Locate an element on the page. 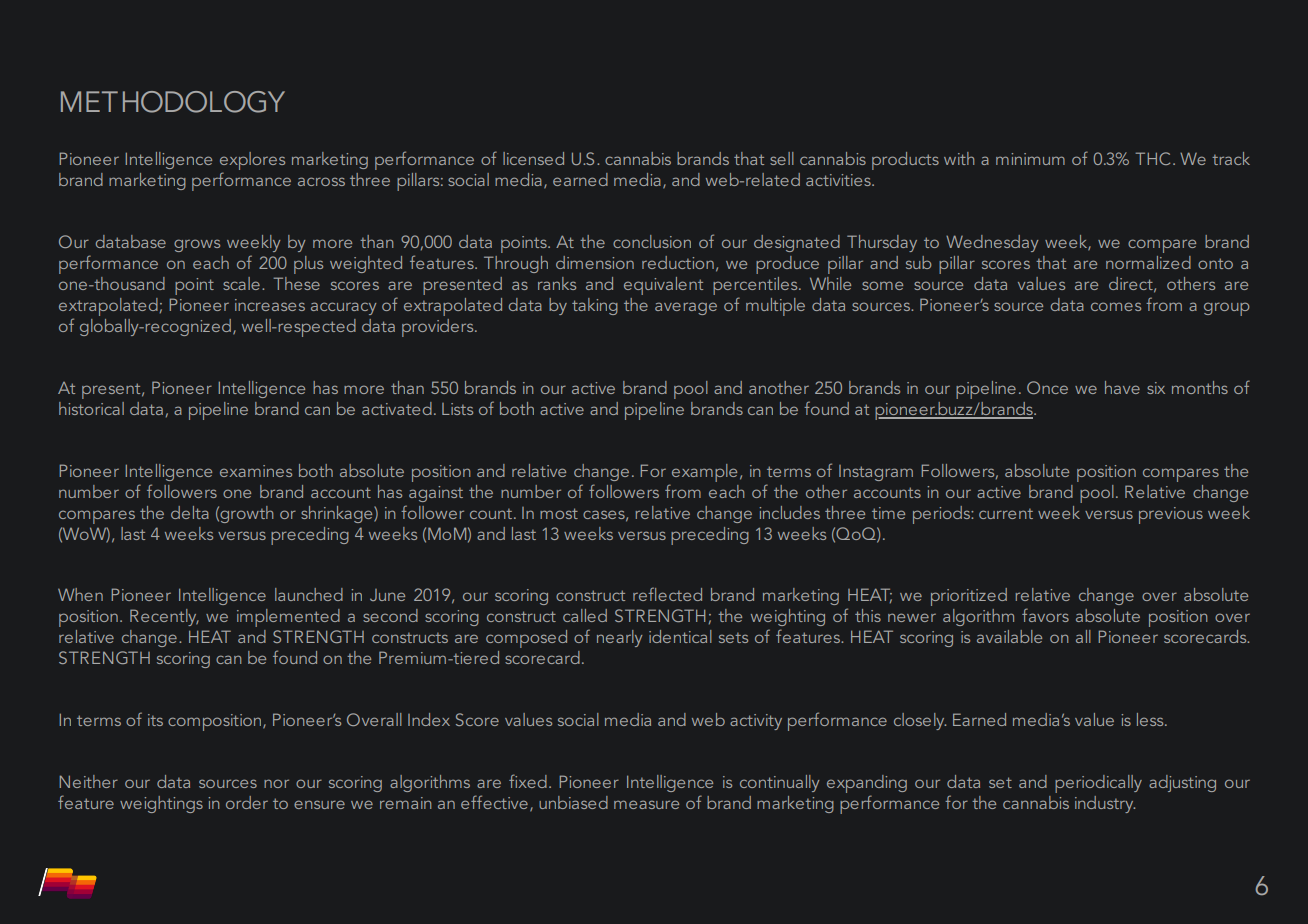 The image size is (1308, 924). grows is located at coordinates (197, 245).
